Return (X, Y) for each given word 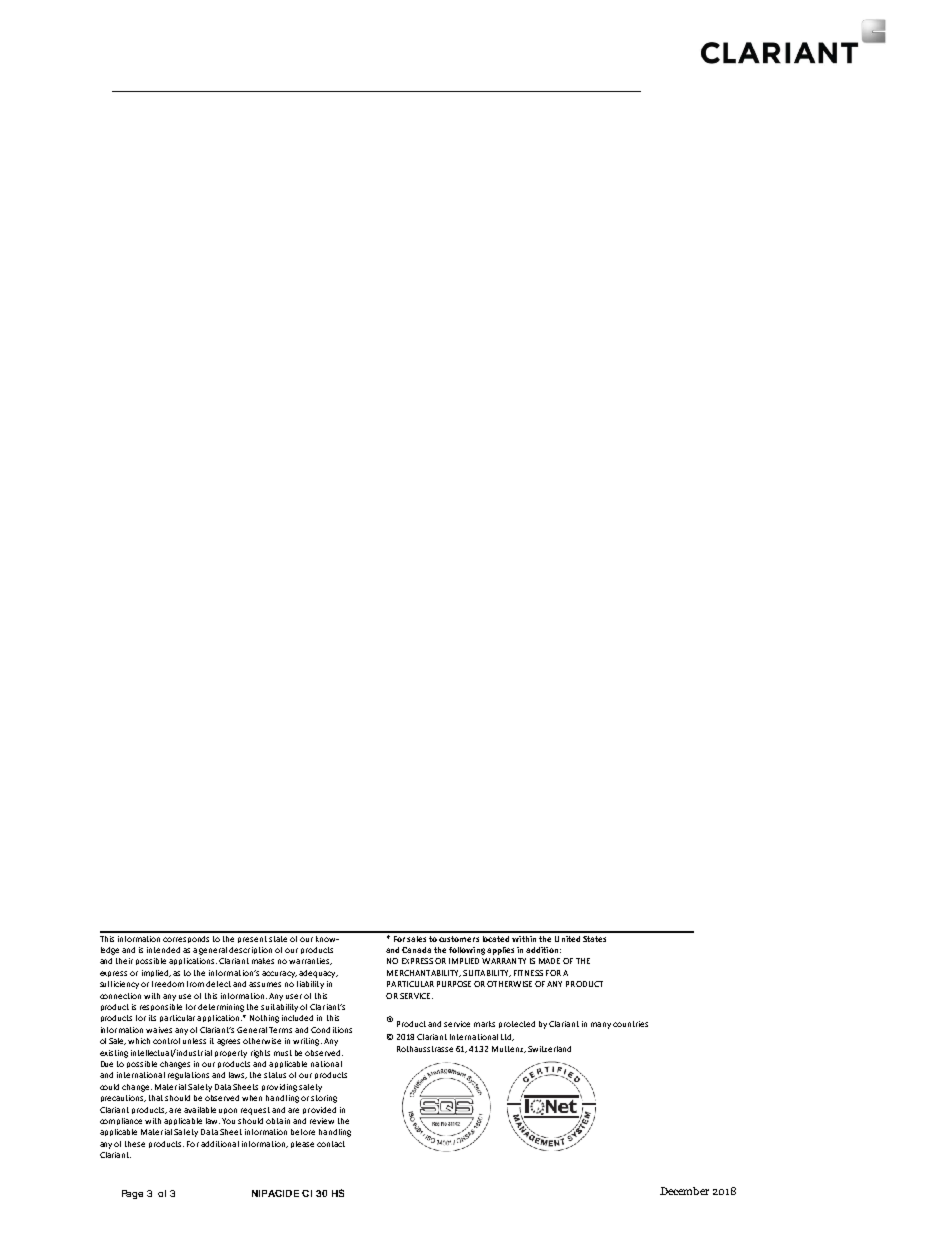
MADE (549, 961)
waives (159, 1030)
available (200, 1110)
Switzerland (549, 1049)
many (601, 1025)
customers (459, 939)
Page (132, 1194)
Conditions (331, 1030)
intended (163, 950)
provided (319, 1110)
